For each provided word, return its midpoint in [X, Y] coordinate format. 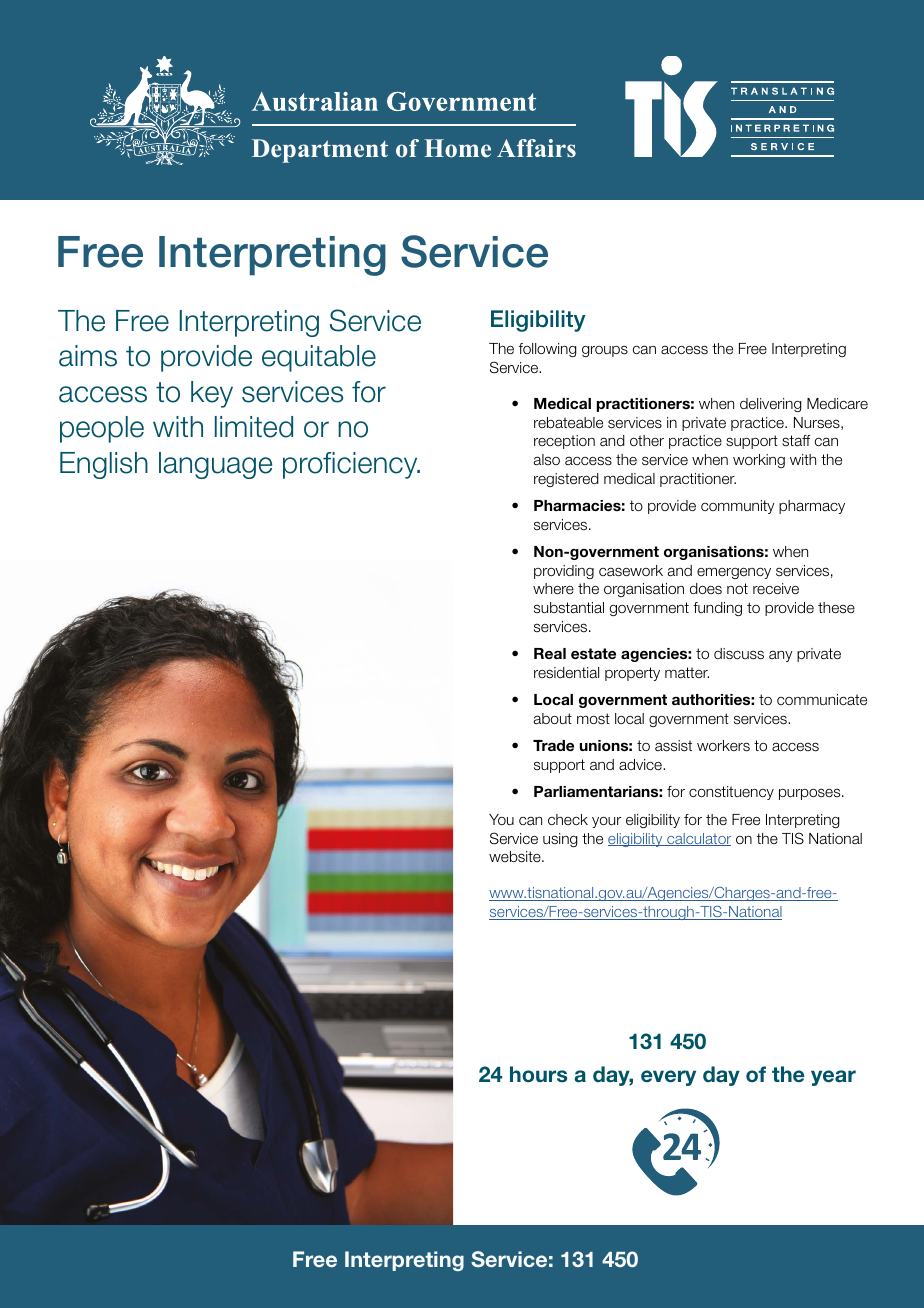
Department [320, 151]
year [833, 1078]
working [759, 461]
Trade [553, 745]
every [668, 1078]
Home [457, 148]
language [215, 465]
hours [538, 1074]
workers [723, 746]
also [547, 460]
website [516, 857]
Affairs [536, 148]
